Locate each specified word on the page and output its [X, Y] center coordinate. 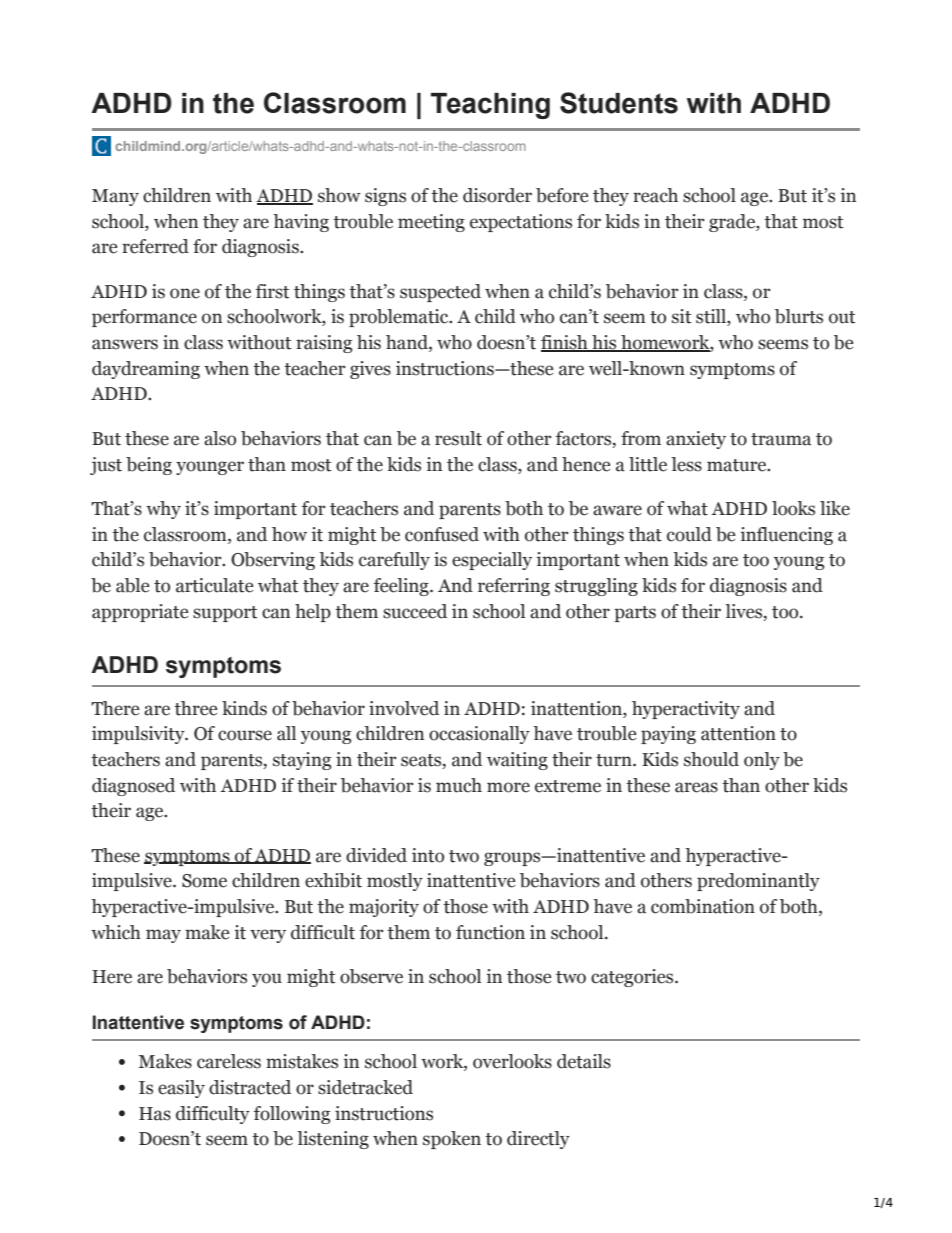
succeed [415, 611]
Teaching [490, 106]
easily [181, 1089]
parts [635, 614]
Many [115, 197]
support [225, 614]
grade [733, 223]
